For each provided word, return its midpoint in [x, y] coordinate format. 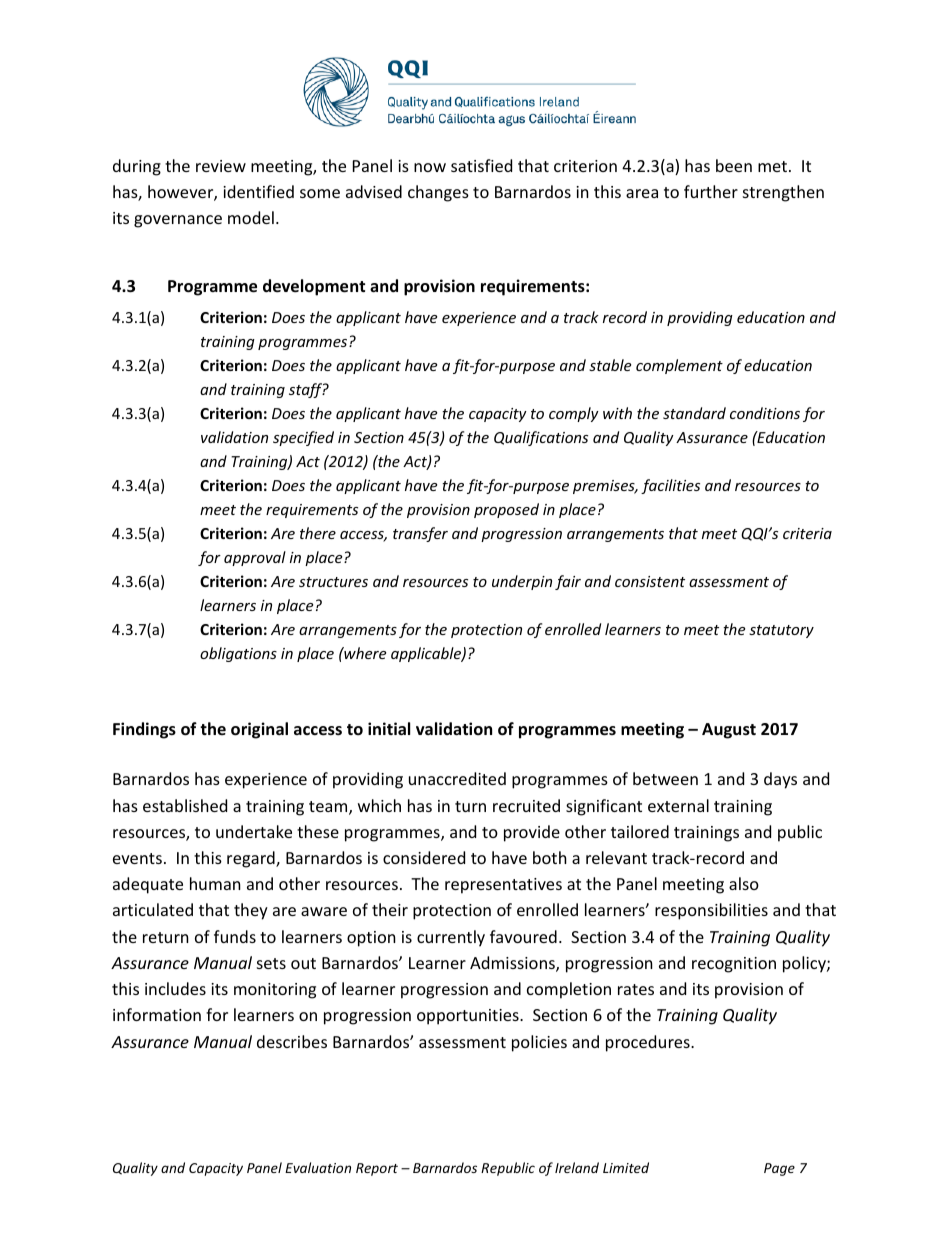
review [221, 166]
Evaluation [318, 1167]
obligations [238, 654]
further [711, 191]
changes [438, 193]
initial [389, 728]
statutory [781, 631]
